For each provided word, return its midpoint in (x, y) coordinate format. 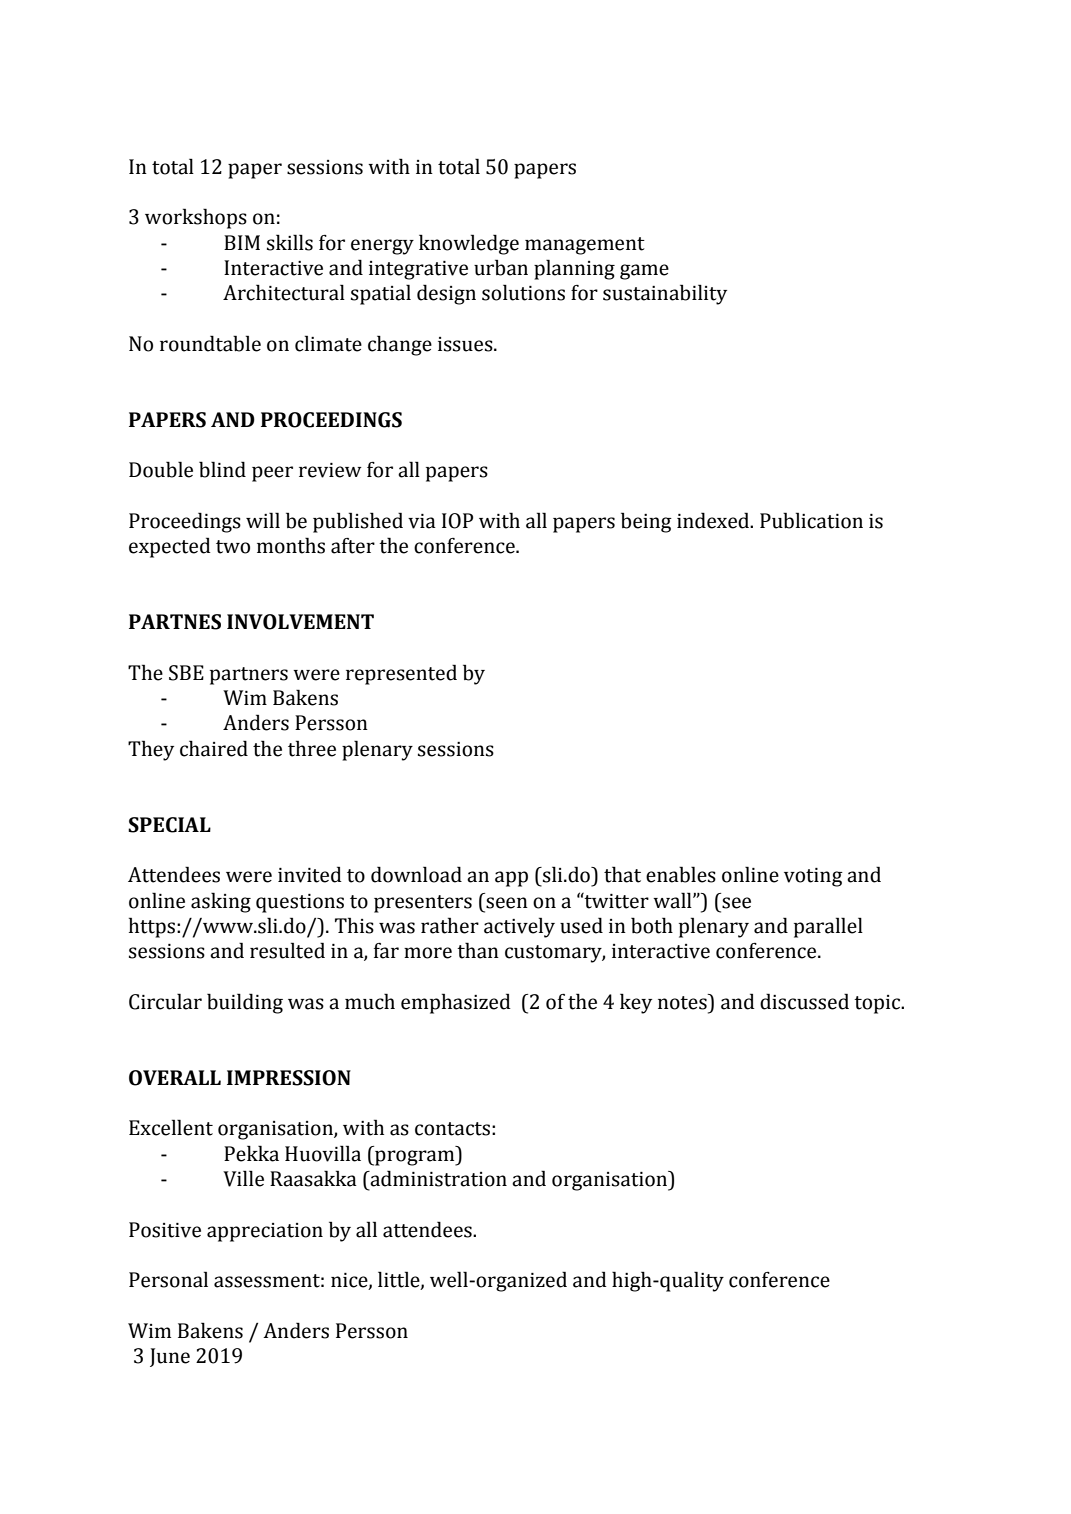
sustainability (665, 294)
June (170, 1357)
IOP (457, 521)
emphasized (456, 1003)
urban (501, 267)
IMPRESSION (289, 1078)
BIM (242, 242)
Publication (811, 520)
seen (507, 903)
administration (437, 1178)
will (263, 520)
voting (813, 877)
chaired (214, 748)
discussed (804, 1001)
